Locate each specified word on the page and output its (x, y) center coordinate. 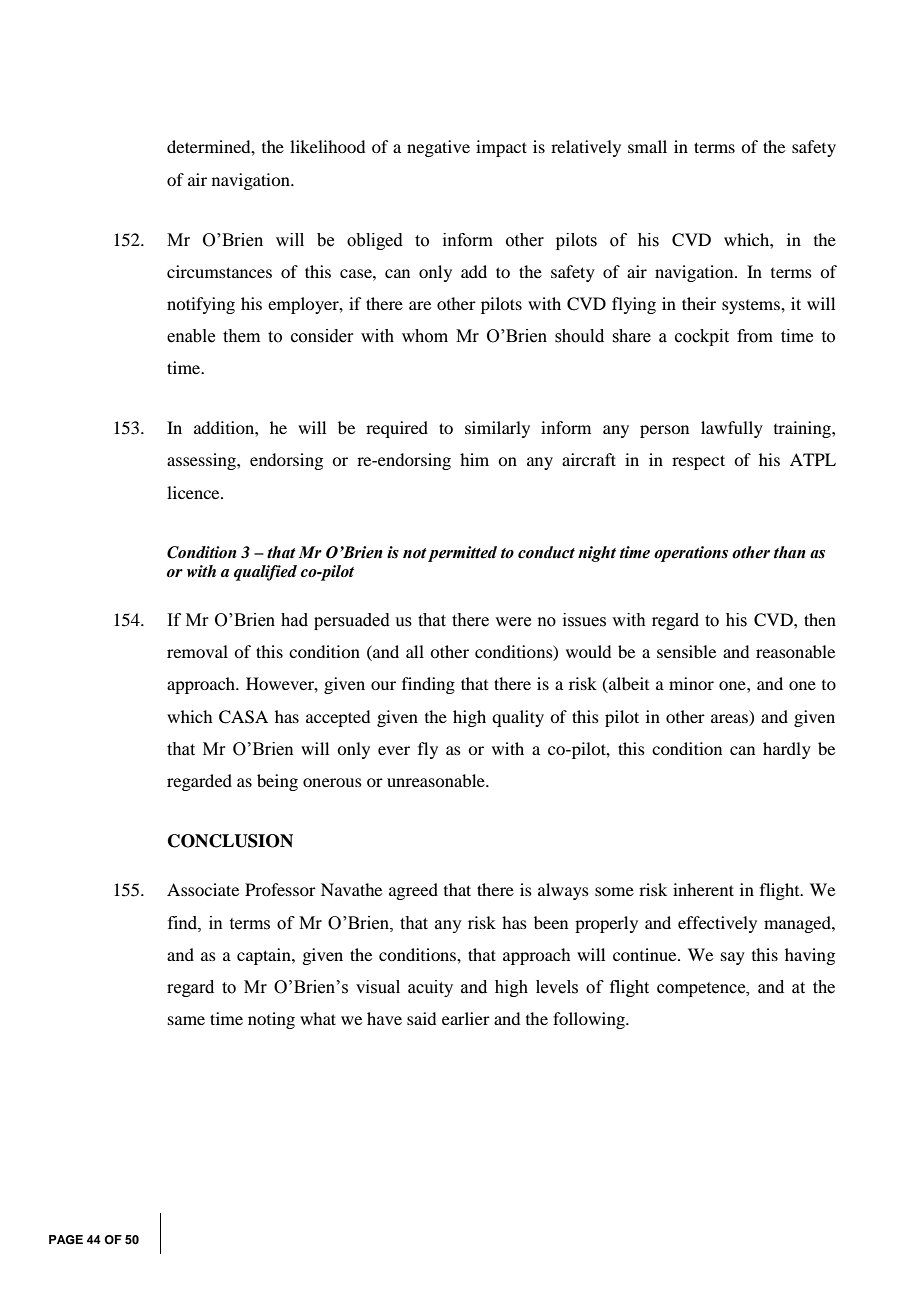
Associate (203, 889)
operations (691, 554)
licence (194, 492)
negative (438, 148)
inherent (703, 889)
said (421, 1018)
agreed (413, 891)
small (647, 146)
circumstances (219, 271)
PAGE (66, 1240)
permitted (462, 554)
